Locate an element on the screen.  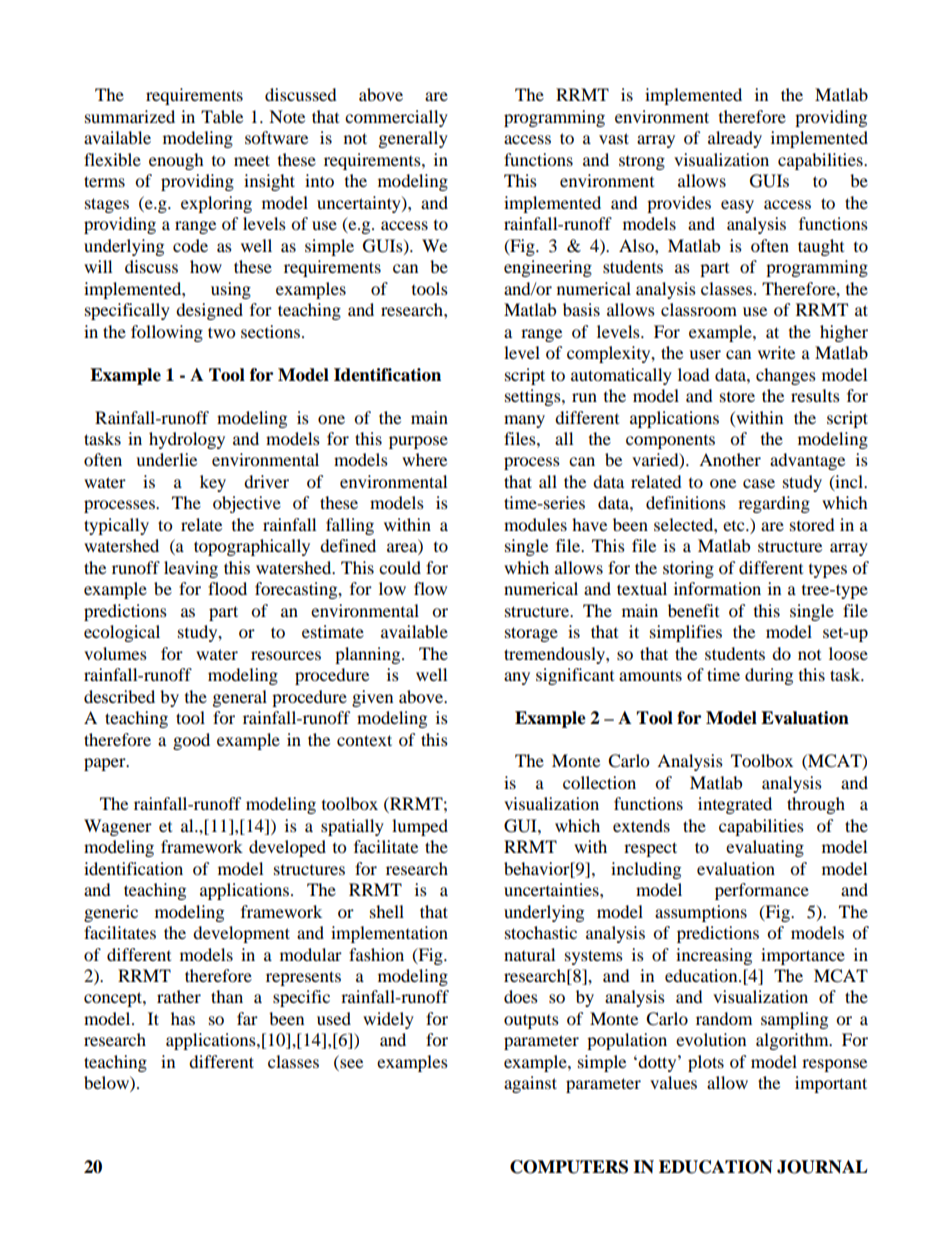
commercially is located at coordinates (396, 118).
